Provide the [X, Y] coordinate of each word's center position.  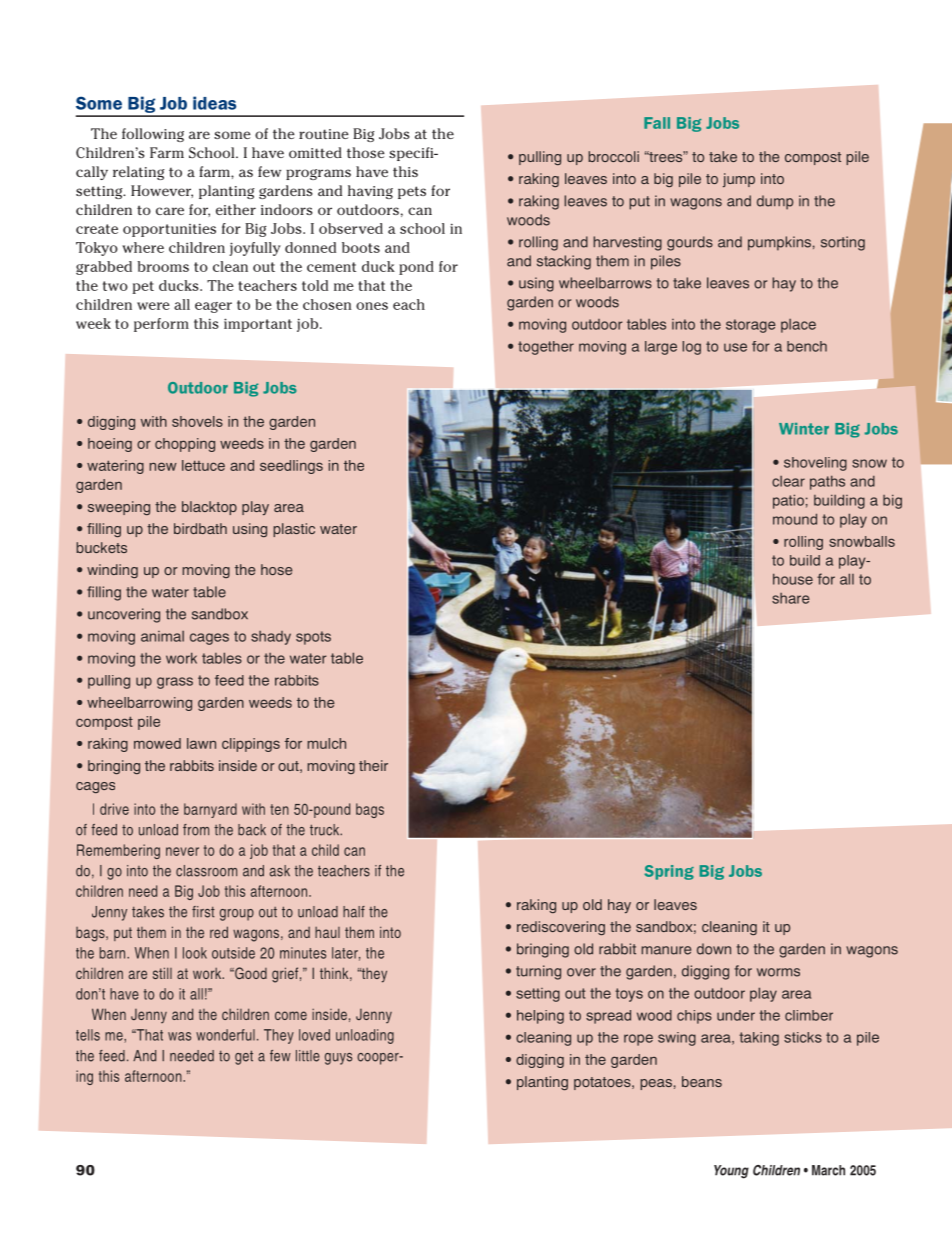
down [714, 949]
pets [412, 192]
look [195, 953]
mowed [157, 743]
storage [751, 326]
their [373, 765]
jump [739, 180]
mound [795, 519]
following [153, 135]
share [791, 598]
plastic [294, 530]
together [546, 348]
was [179, 1036]
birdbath [200, 528]
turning [538, 972]
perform [161, 325]
